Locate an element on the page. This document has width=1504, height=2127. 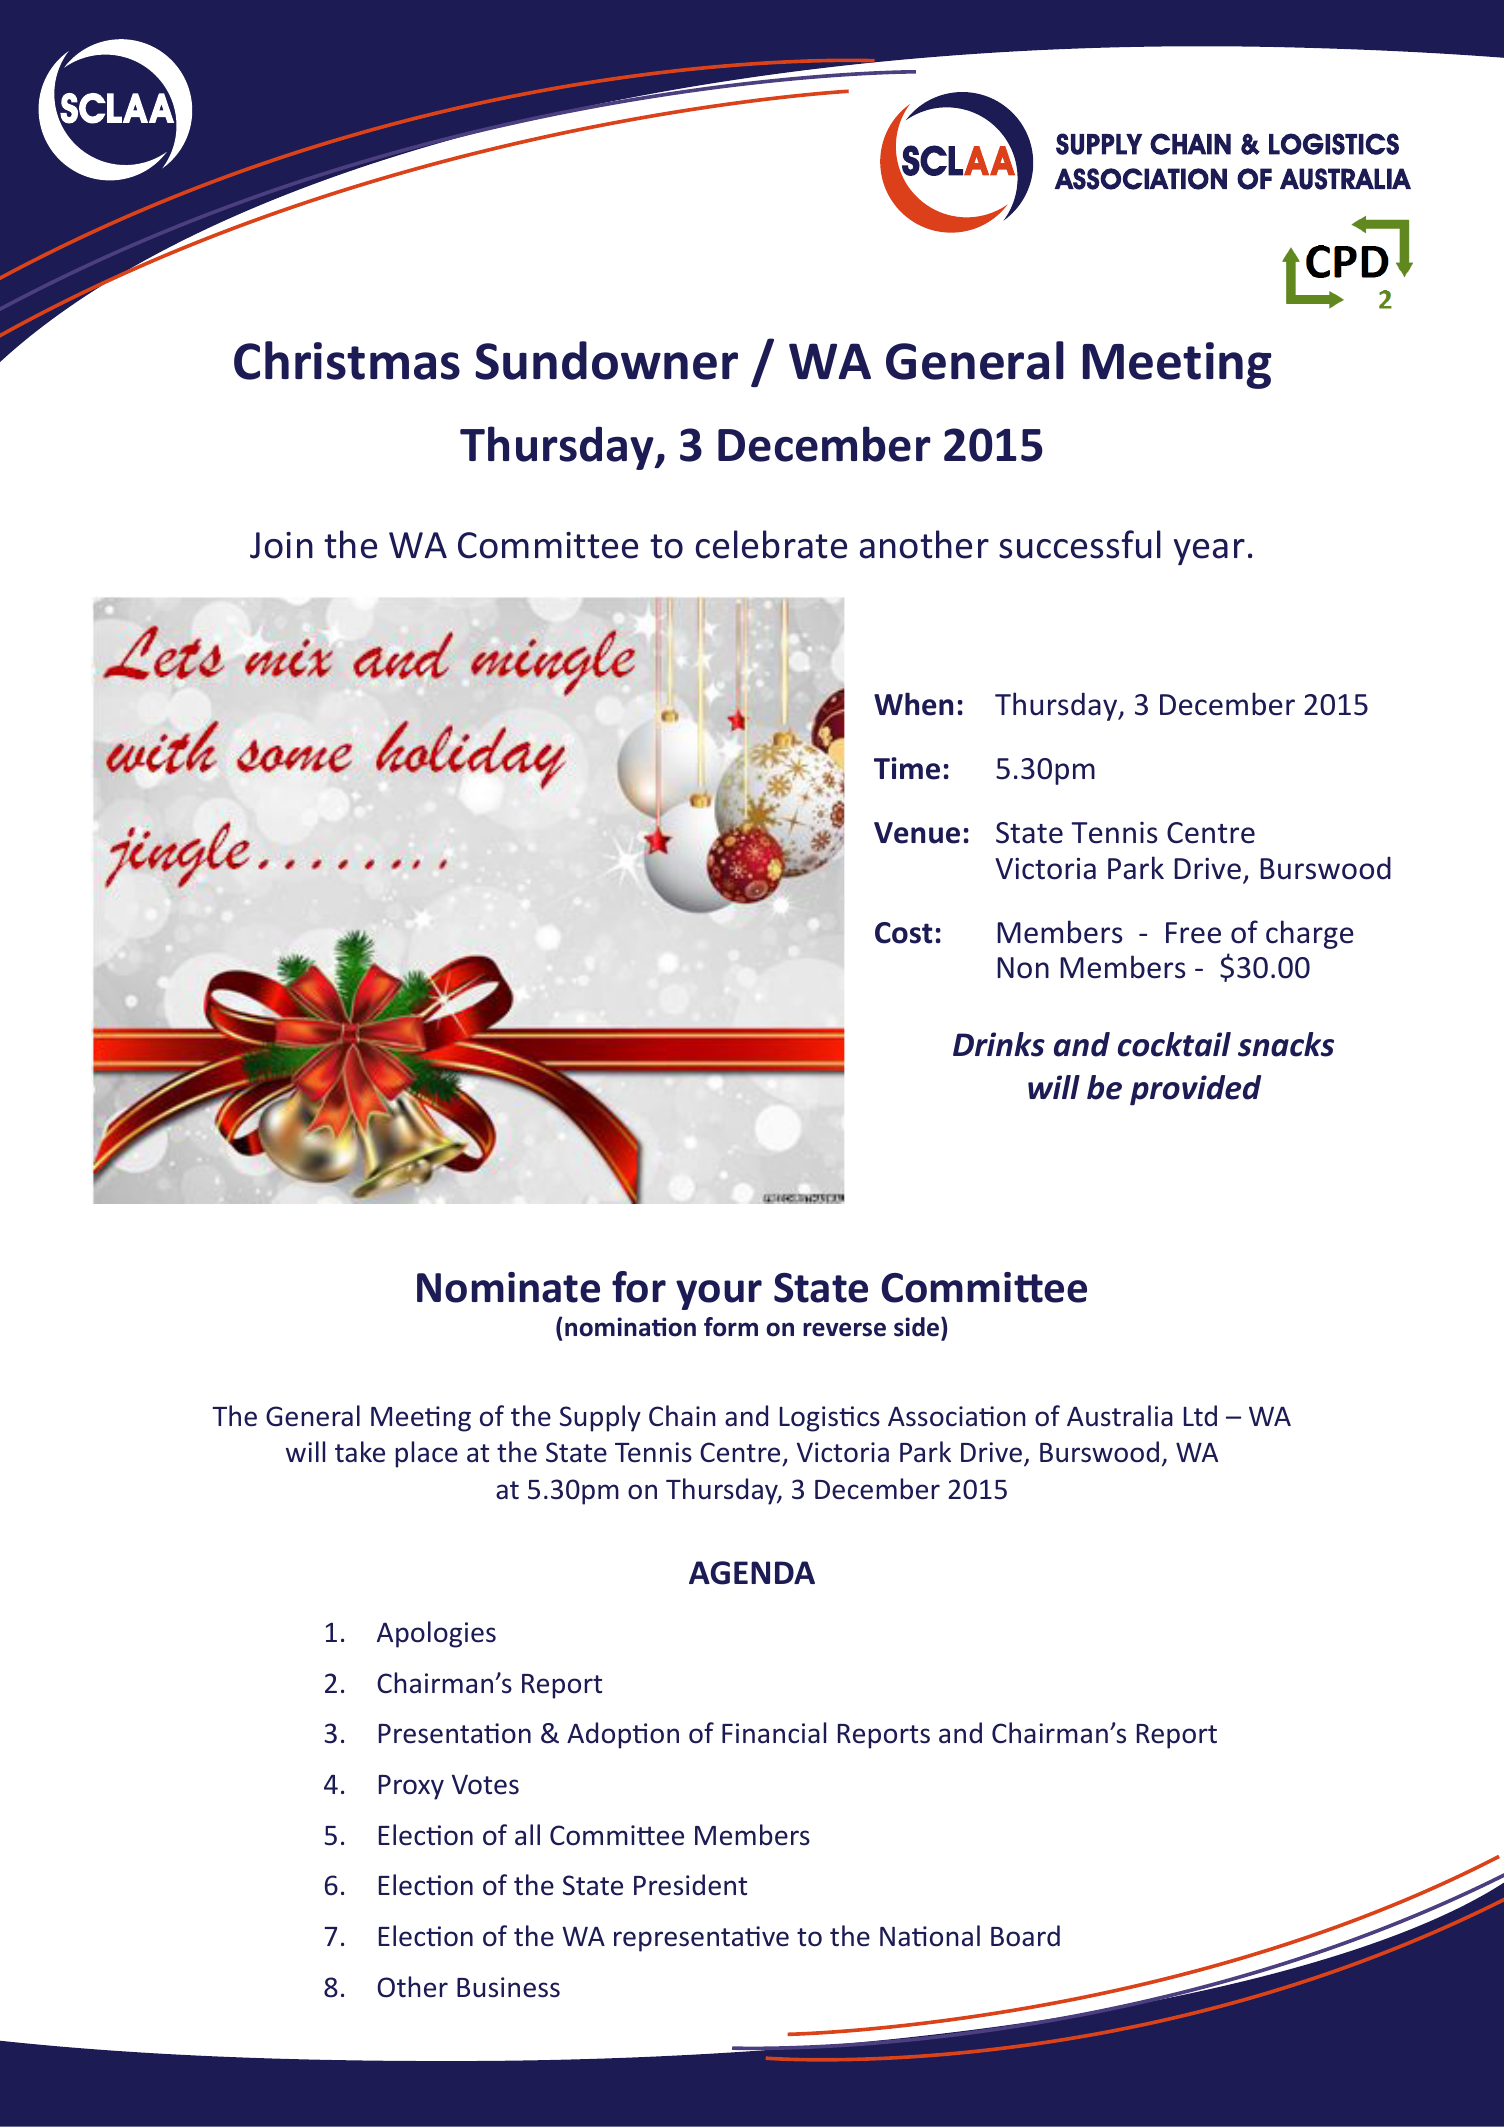
place is located at coordinates (426, 1454).
